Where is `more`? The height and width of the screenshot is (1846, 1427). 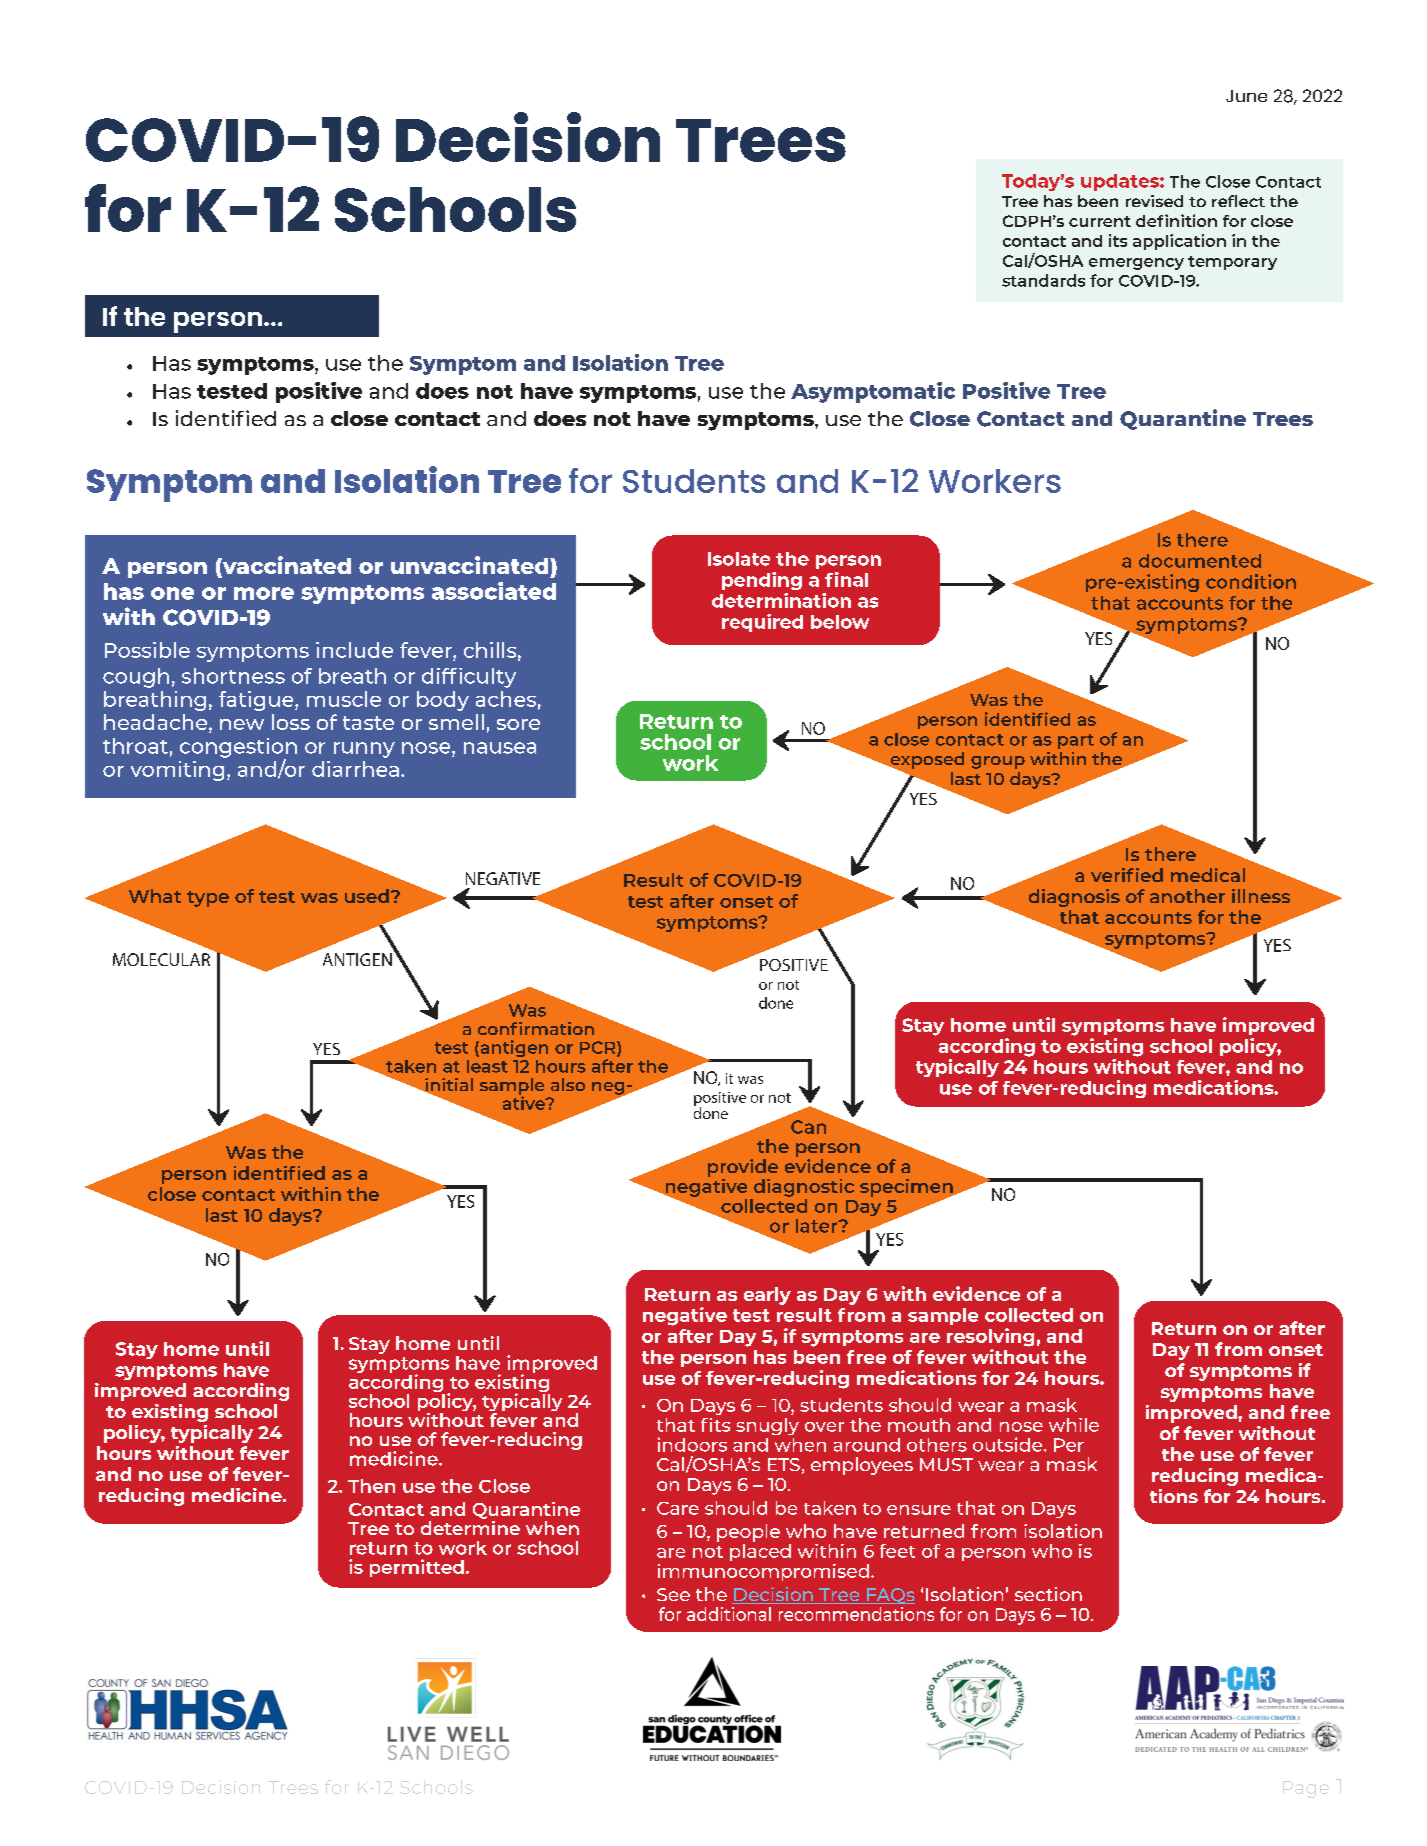
more is located at coordinates (264, 593).
